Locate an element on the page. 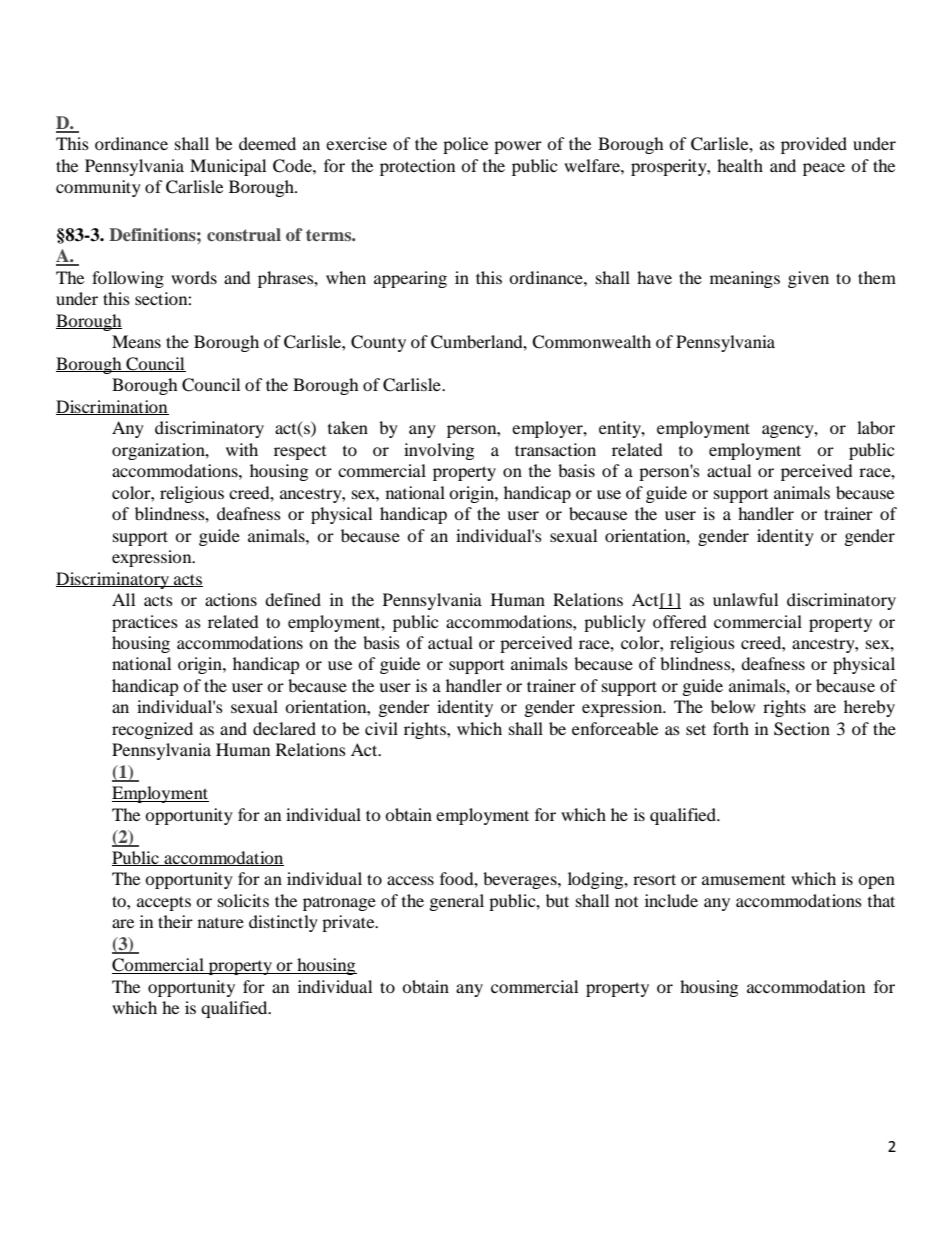  power is located at coordinates (518, 147).
